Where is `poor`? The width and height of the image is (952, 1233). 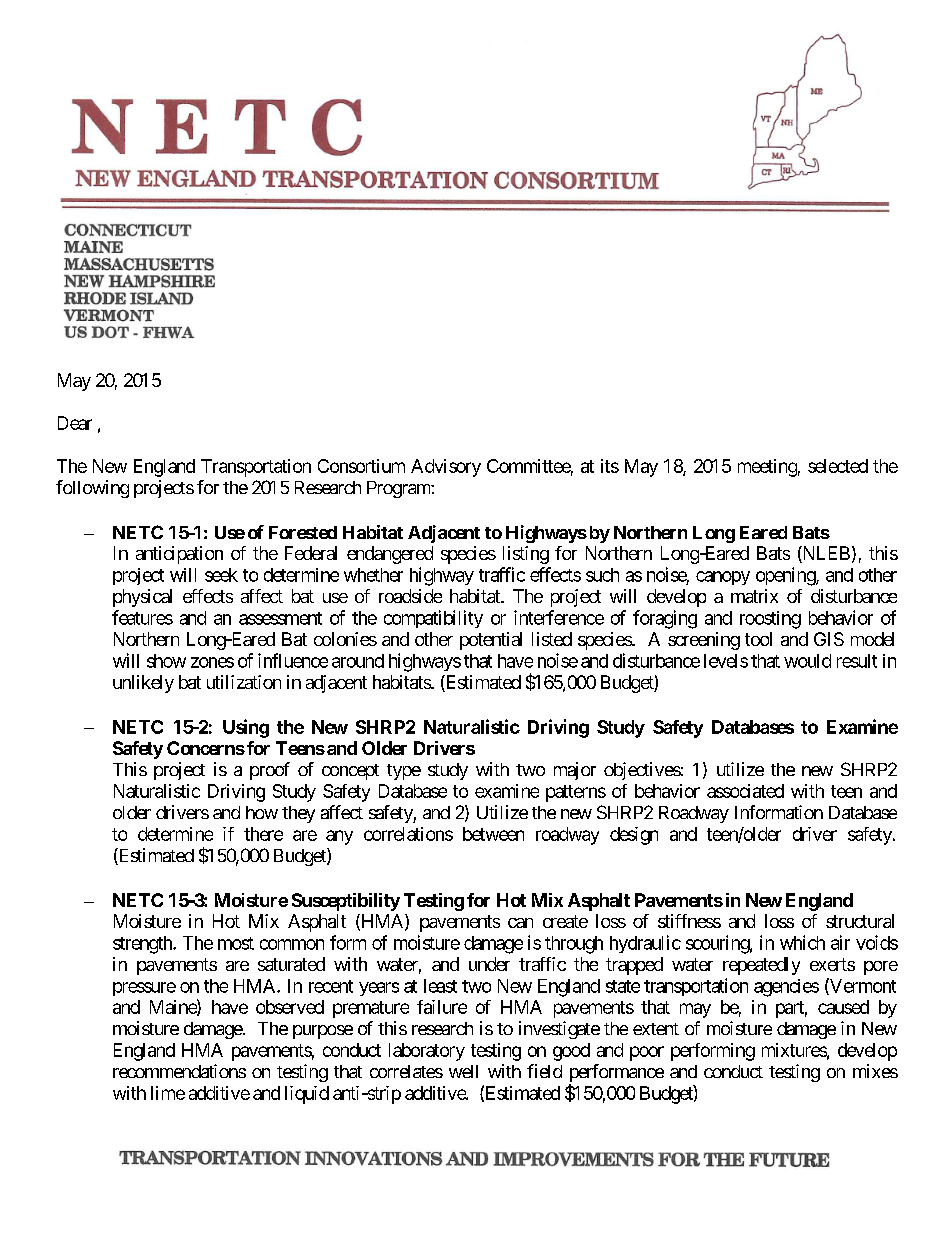
poor is located at coordinates (647, 1053).
